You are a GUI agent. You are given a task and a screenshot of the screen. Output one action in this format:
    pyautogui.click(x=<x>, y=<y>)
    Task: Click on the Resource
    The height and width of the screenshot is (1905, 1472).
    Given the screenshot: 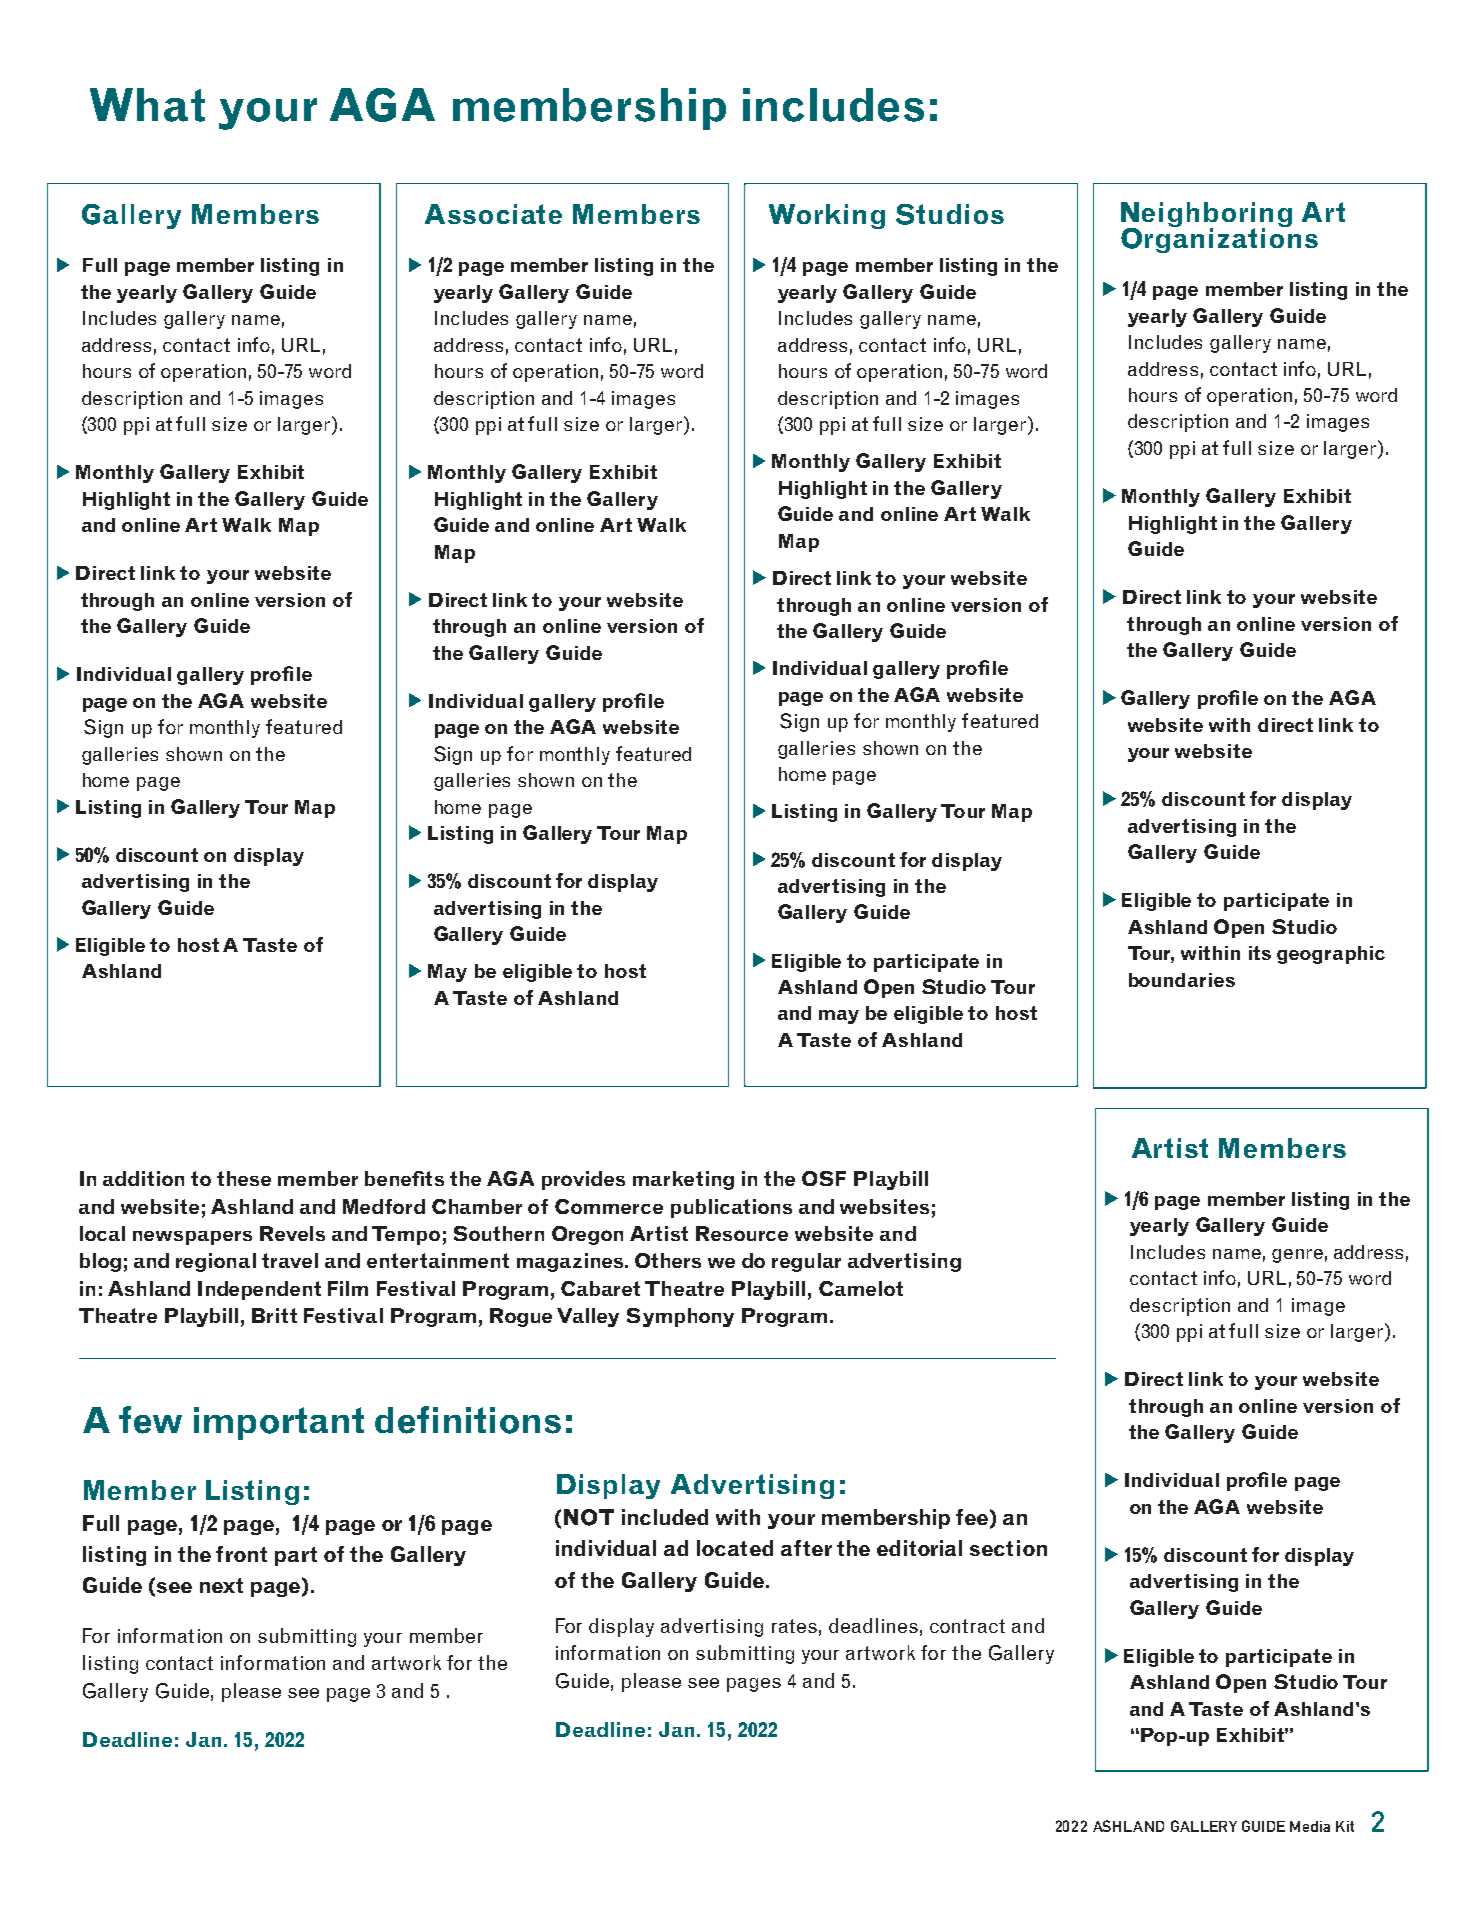 What is the action you would take?
    pyautogui.click(x=742, y=1233)
